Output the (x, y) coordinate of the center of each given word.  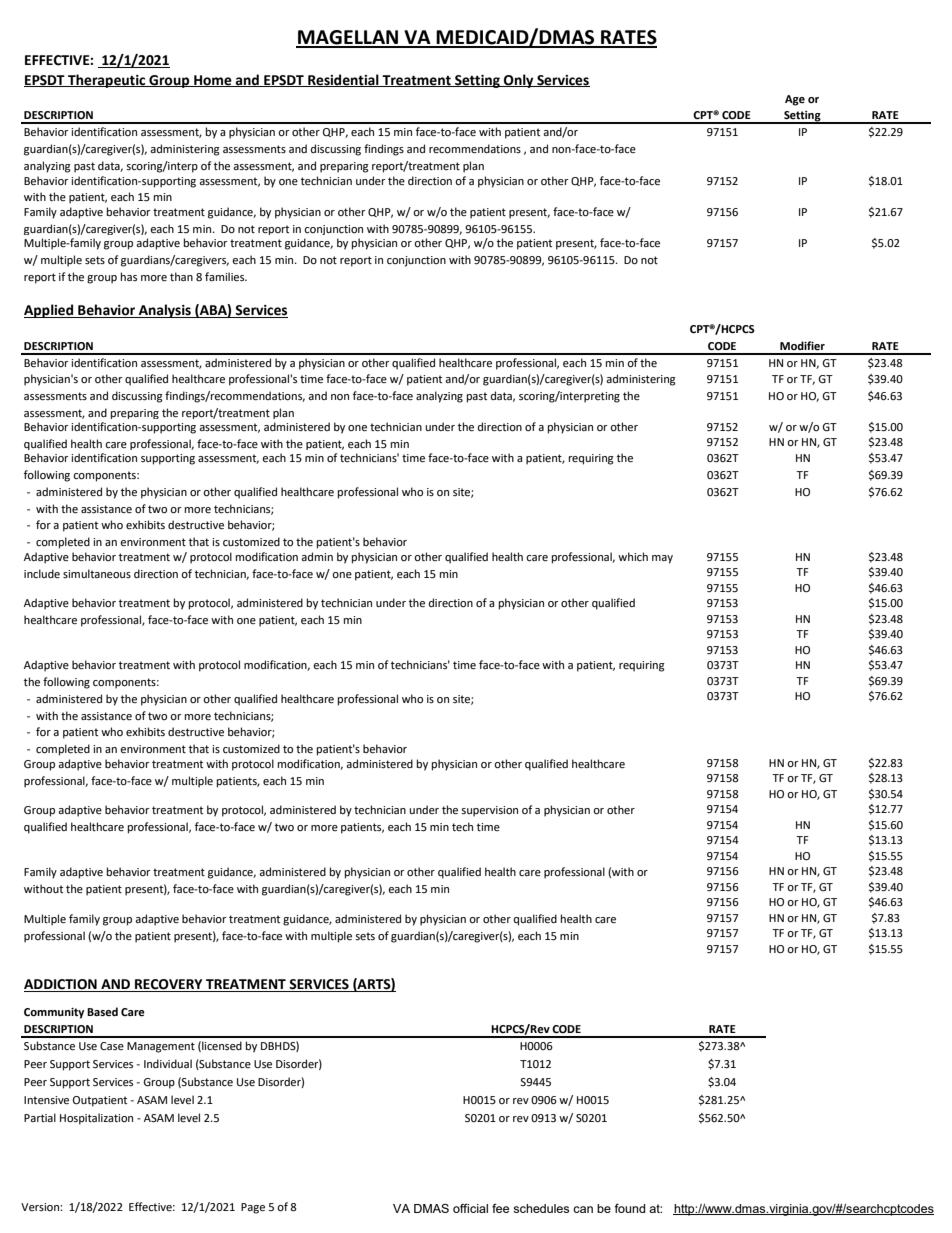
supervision (489, 811)
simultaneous (97, 573)
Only (519, 81)
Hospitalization (96, 1119)
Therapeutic (107, 81)
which (633, 556)
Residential (343, 80)
